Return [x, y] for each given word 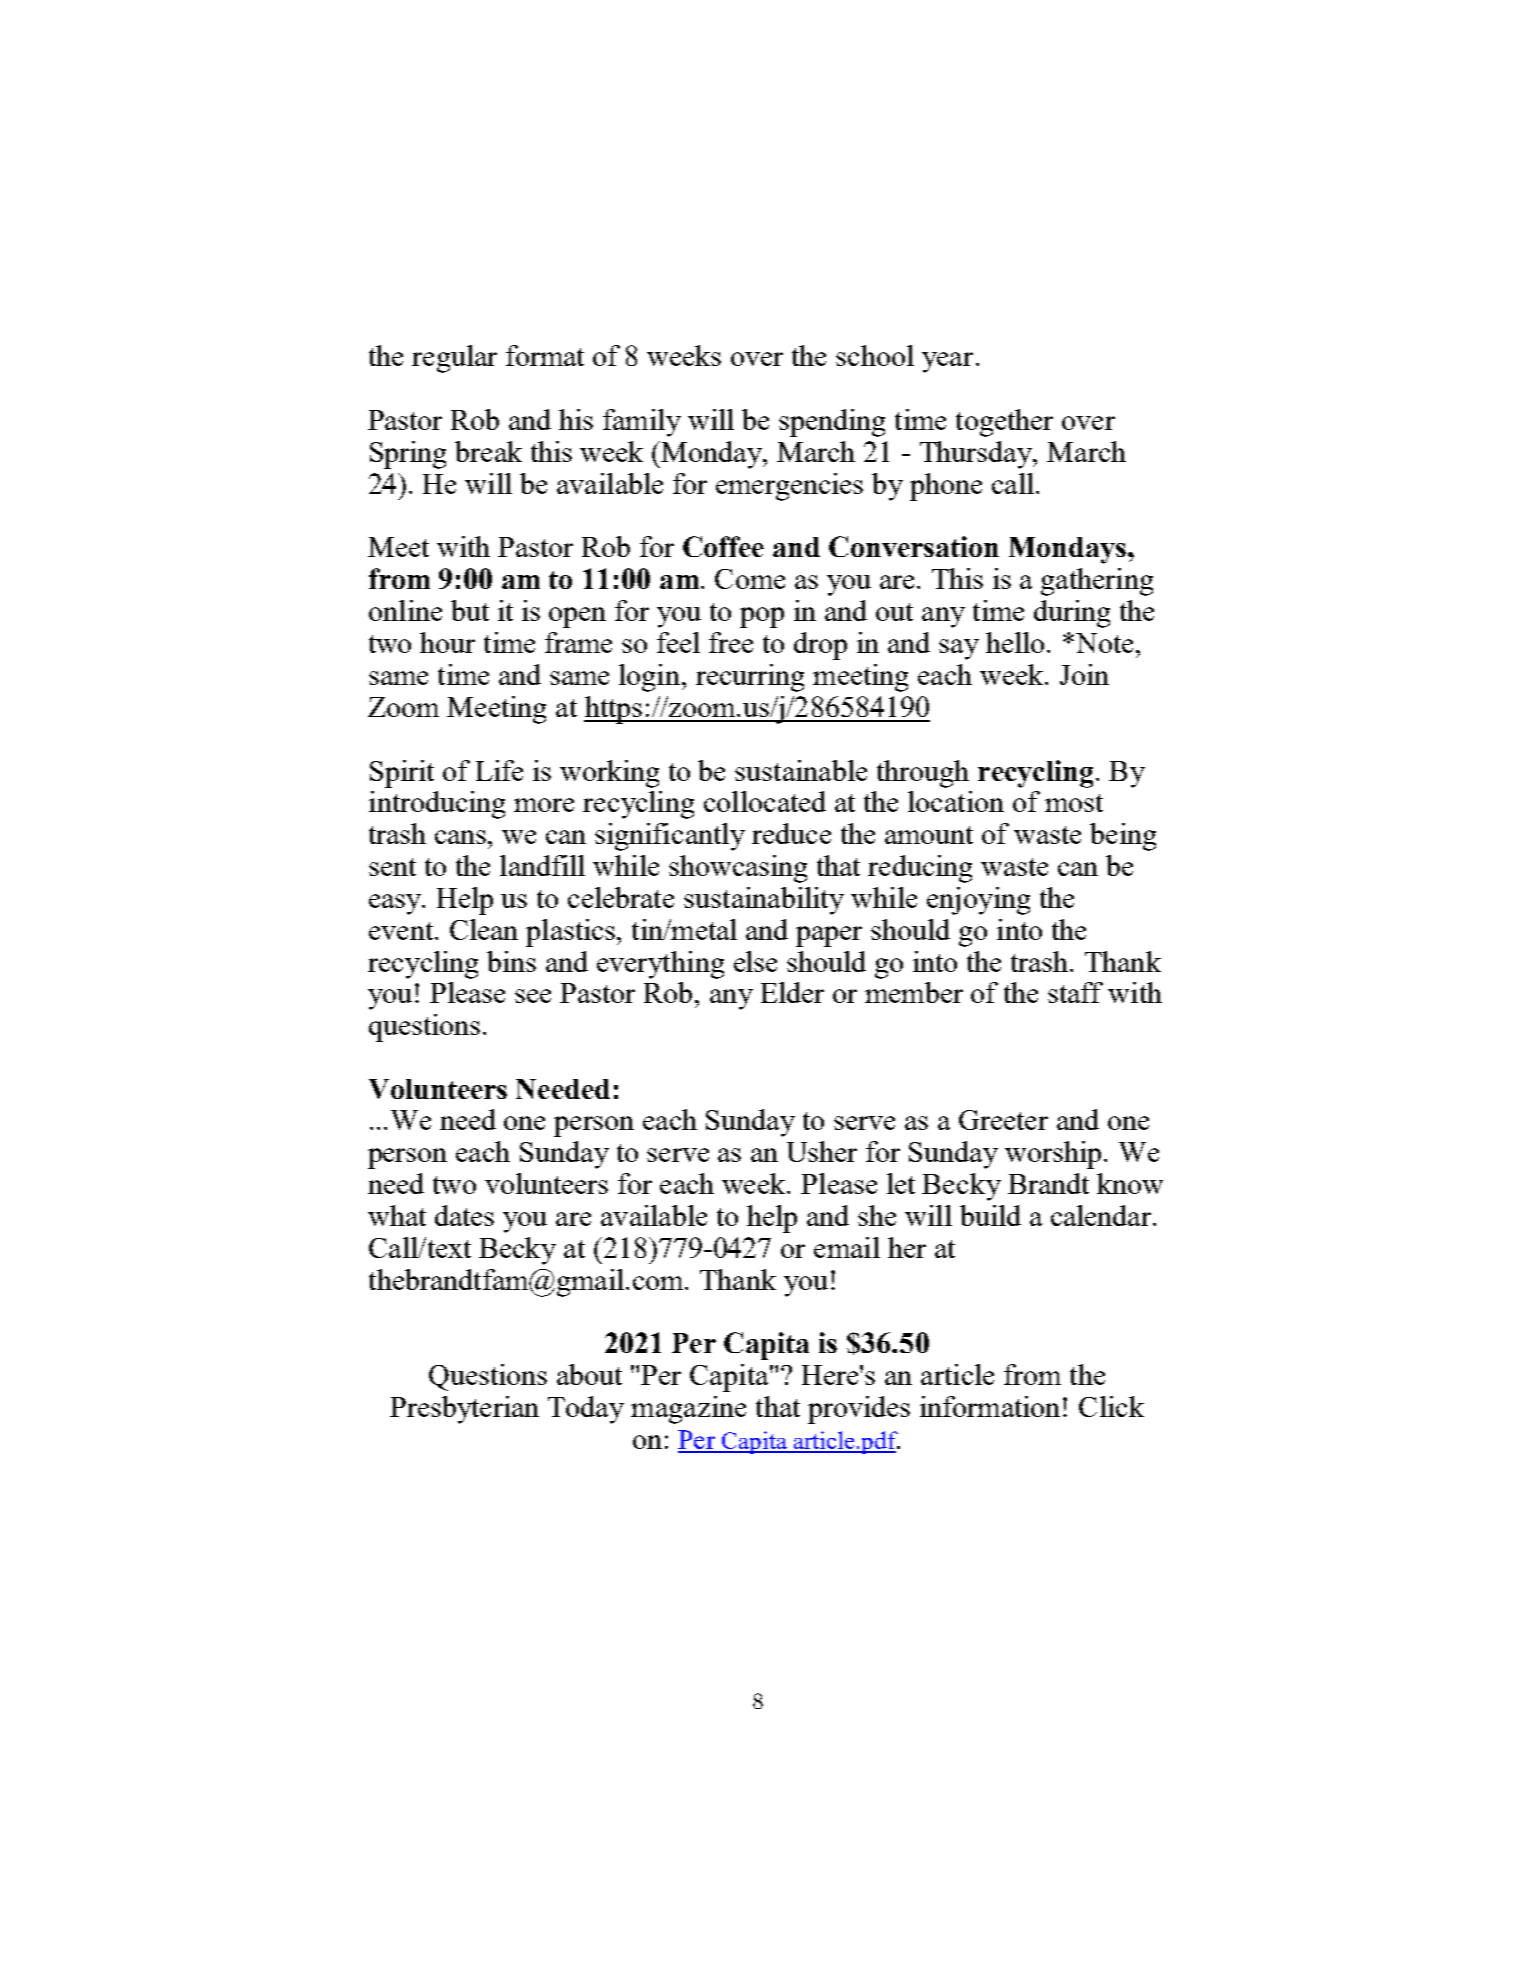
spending [832, 423]
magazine [688, 1410]
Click [1111, 1406]
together [1004, 423]
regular [454, 359]
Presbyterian [464, 1410]
